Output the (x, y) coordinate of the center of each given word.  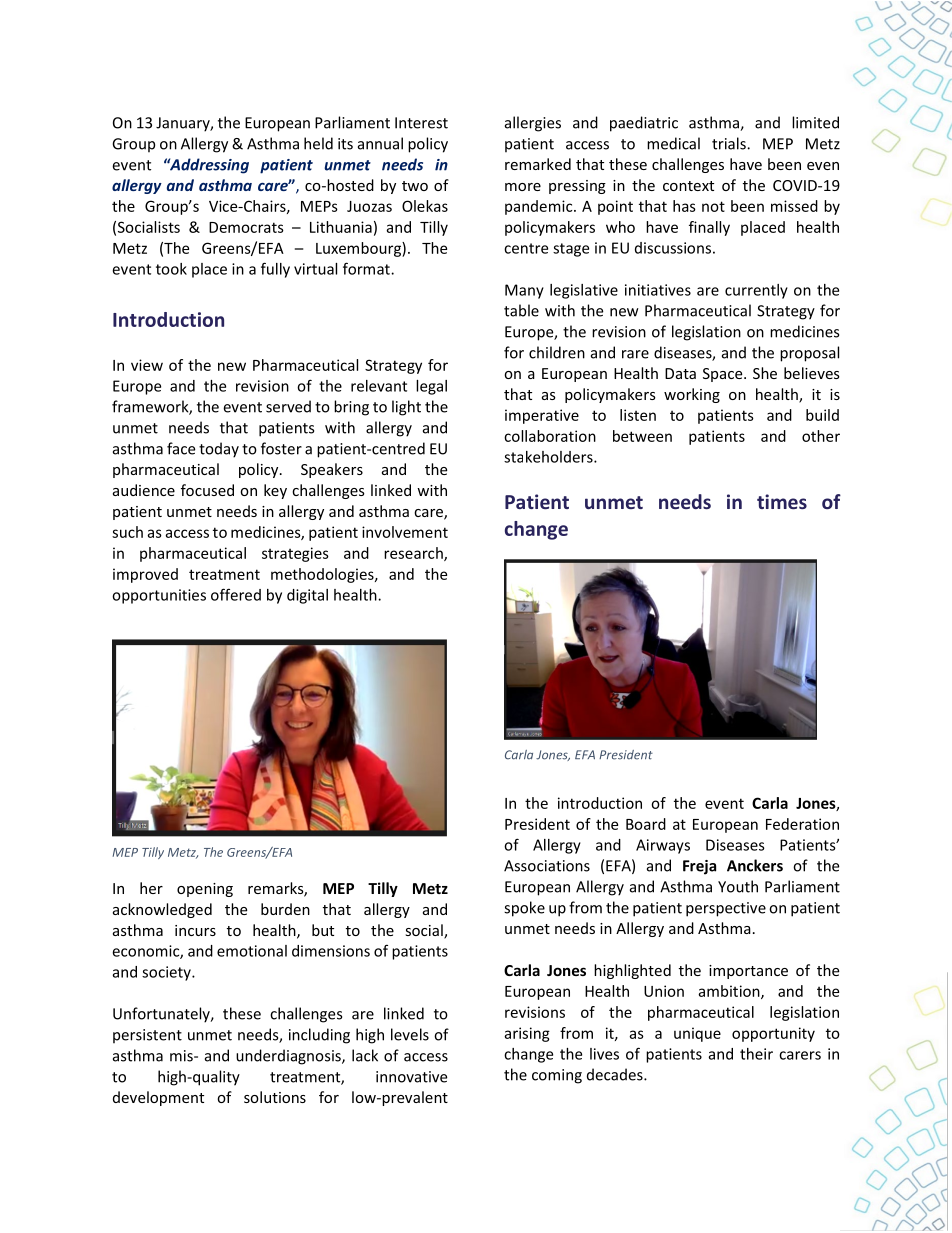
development (158, 1098)
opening (205, 890)
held (318, 143)
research (414, 554)
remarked (538, 164)
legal (431, 387)
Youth (738, 886)
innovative (411, 1077)
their (756, 1054)
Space (724, 375)
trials (730, 143)
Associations (547, 866)
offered (236, 594)
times (782, 501)
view (147, 365)
